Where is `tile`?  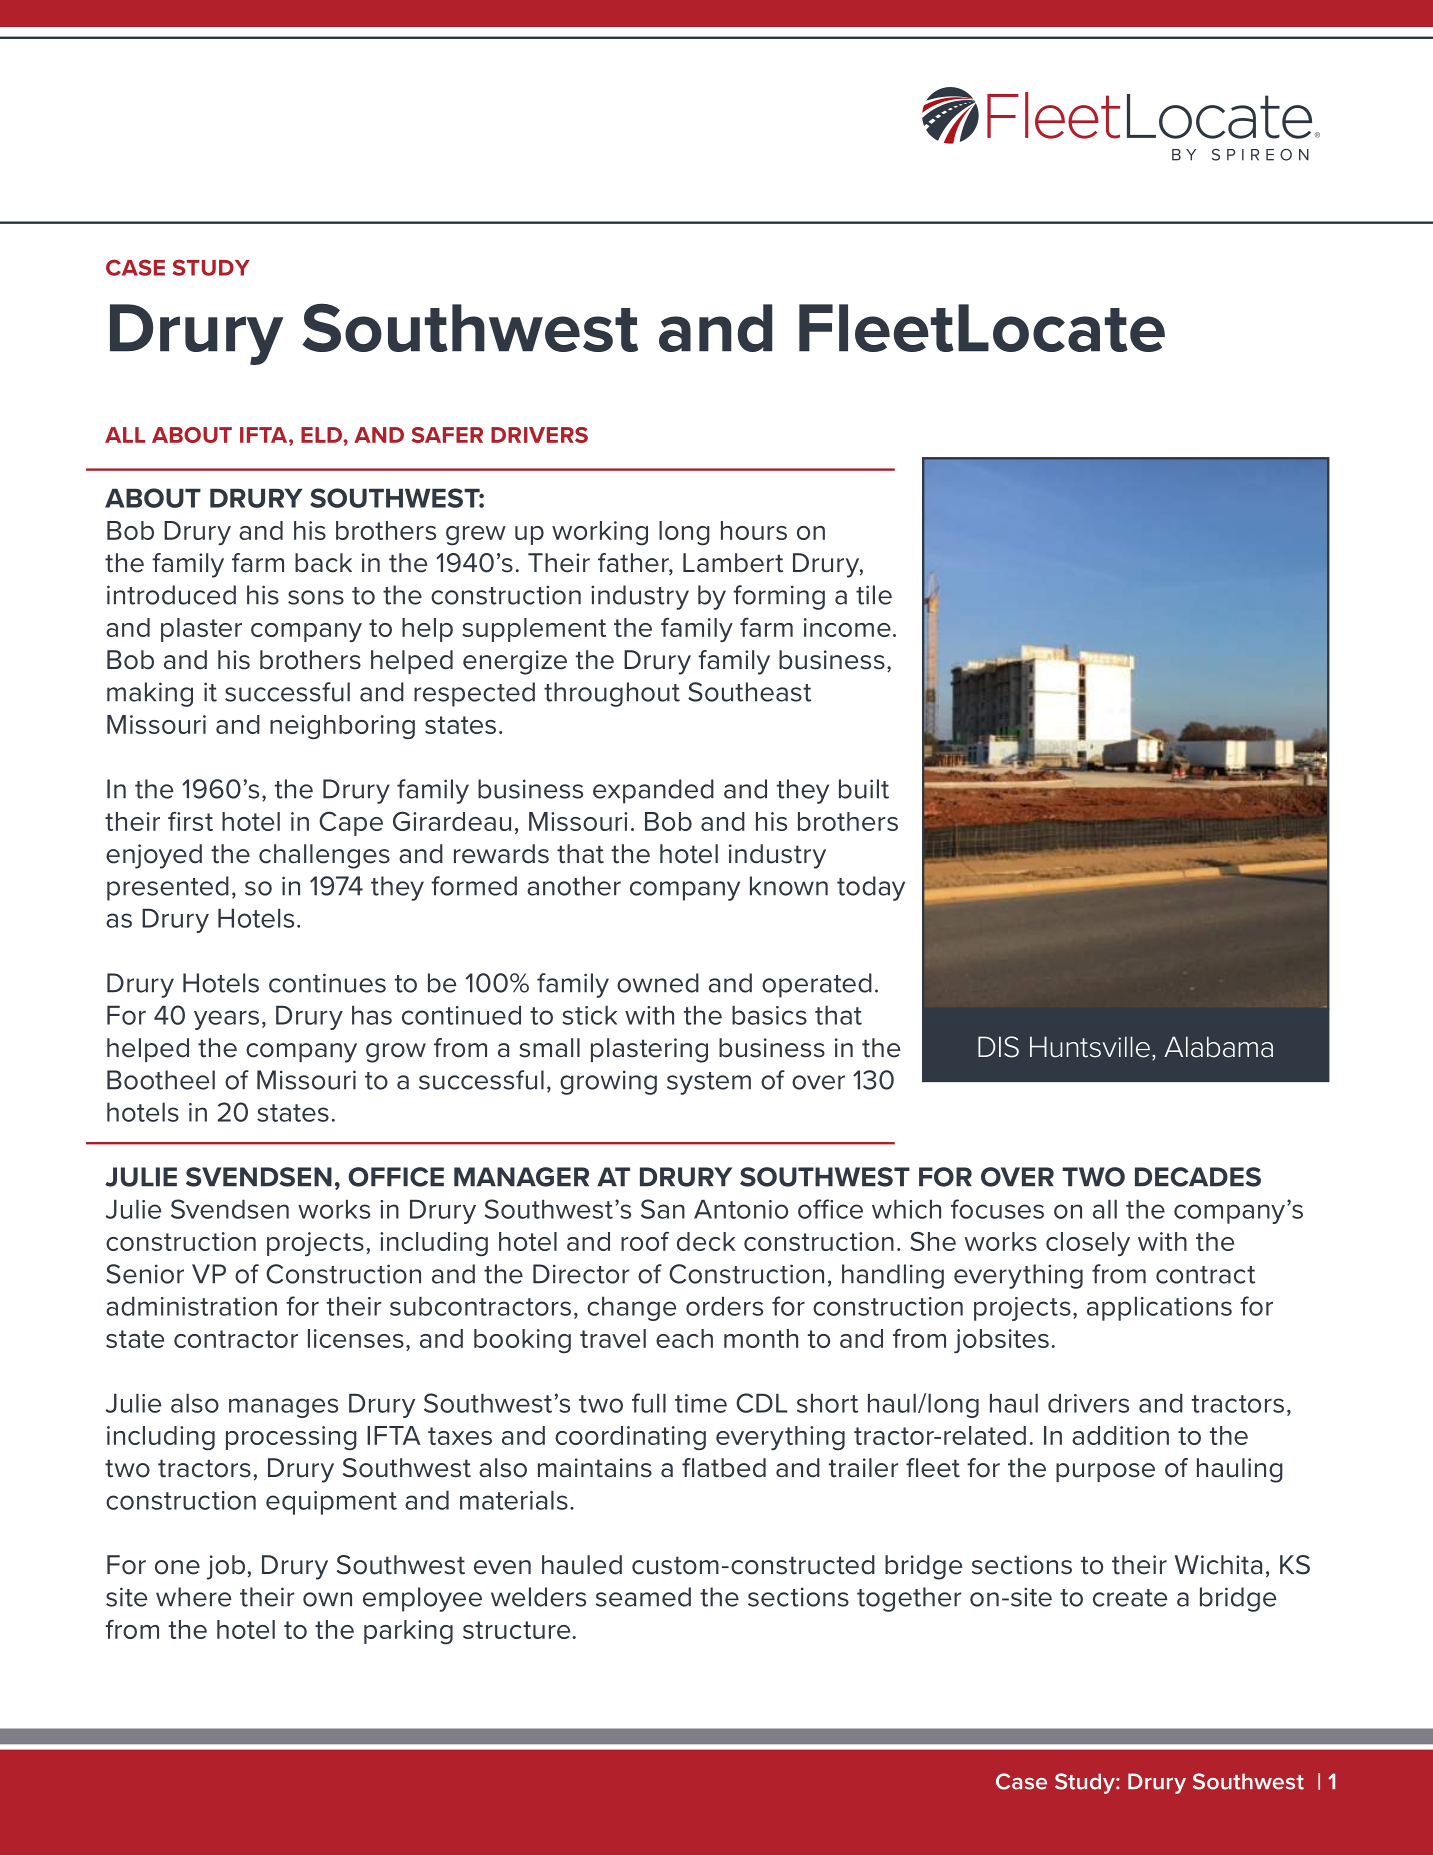 tile is located at coordinates (874, 595).
